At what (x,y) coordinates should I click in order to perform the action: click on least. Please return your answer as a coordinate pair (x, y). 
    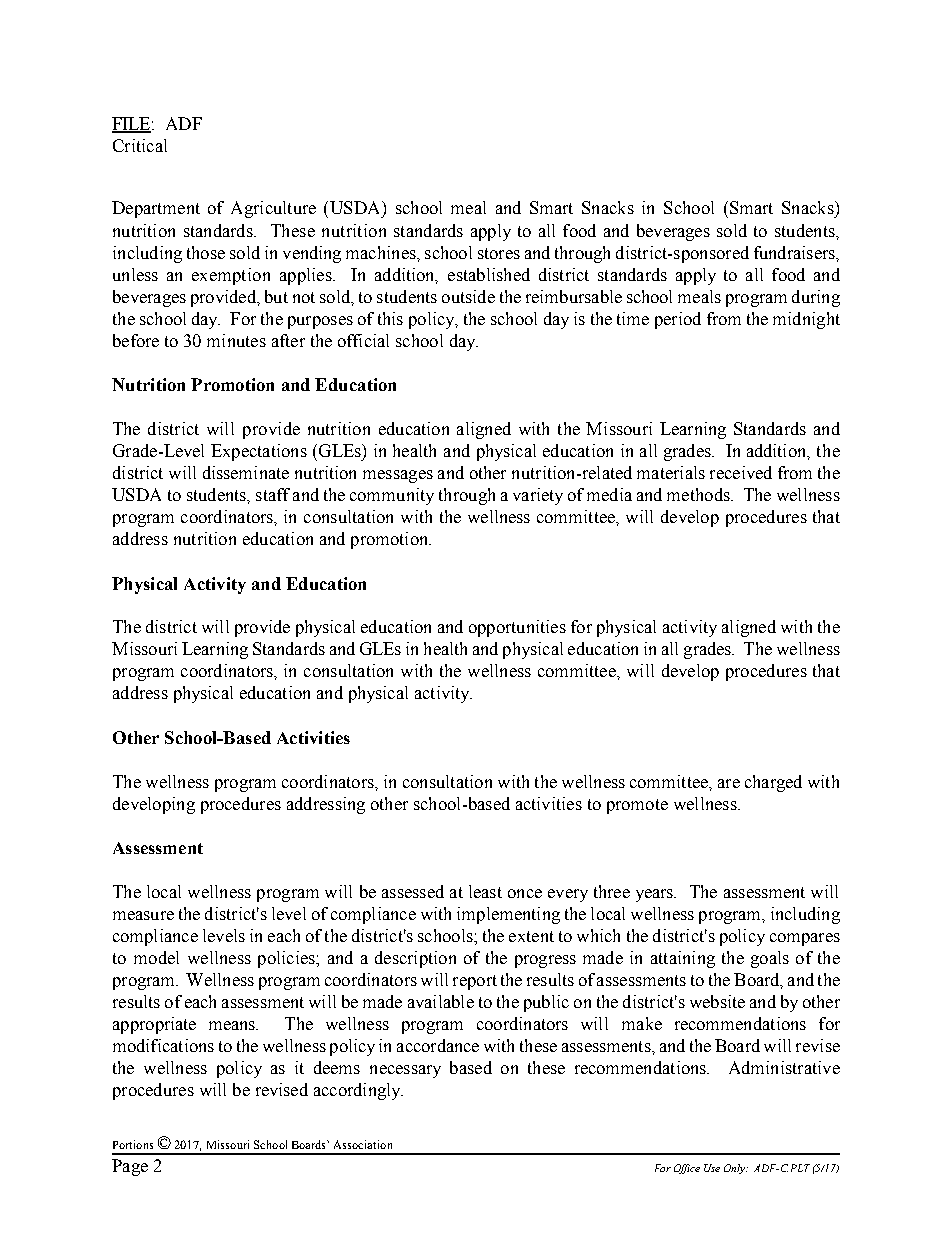
    Looking at the image, I should click on (485, 891).
